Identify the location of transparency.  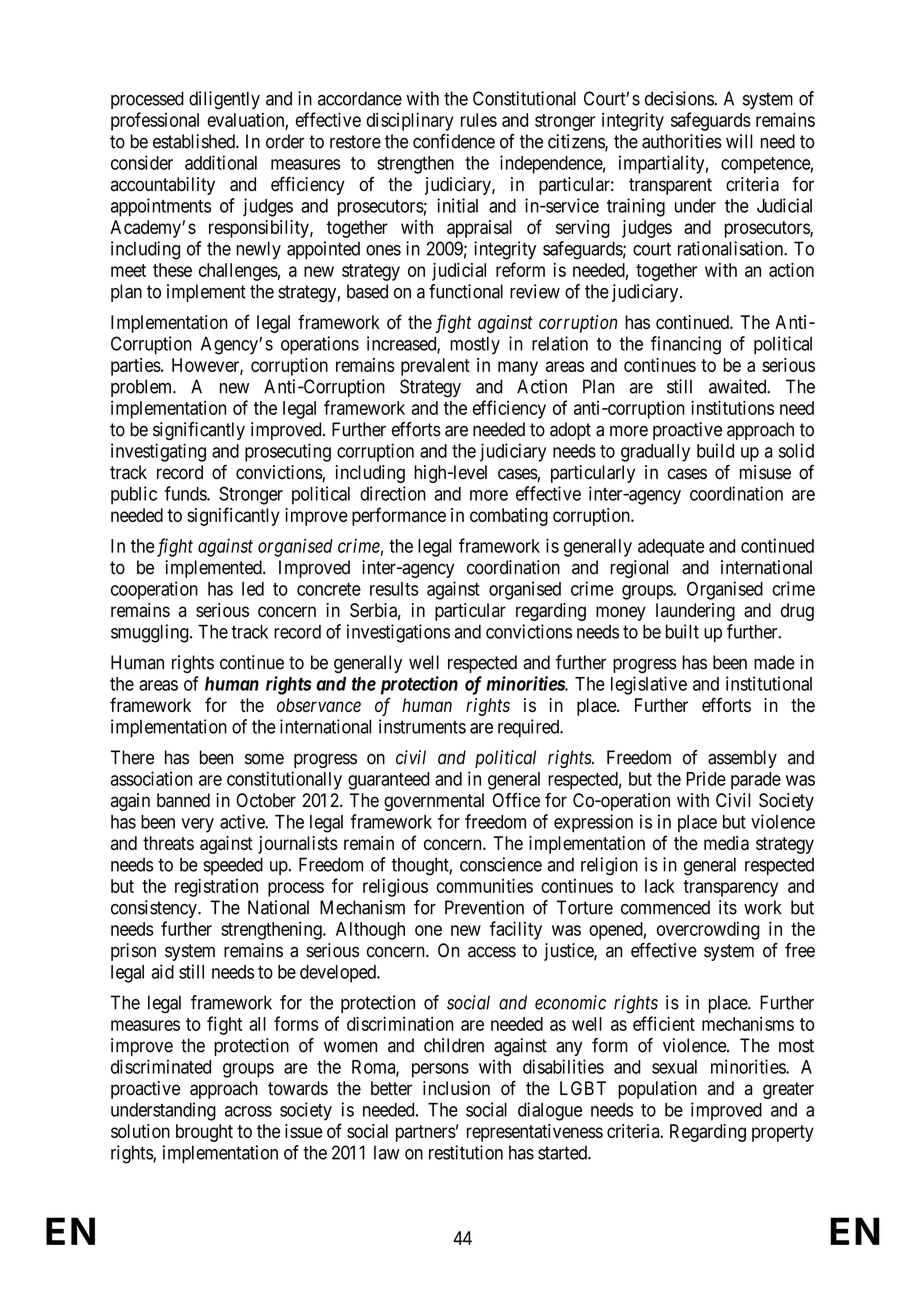
(730, 888).
